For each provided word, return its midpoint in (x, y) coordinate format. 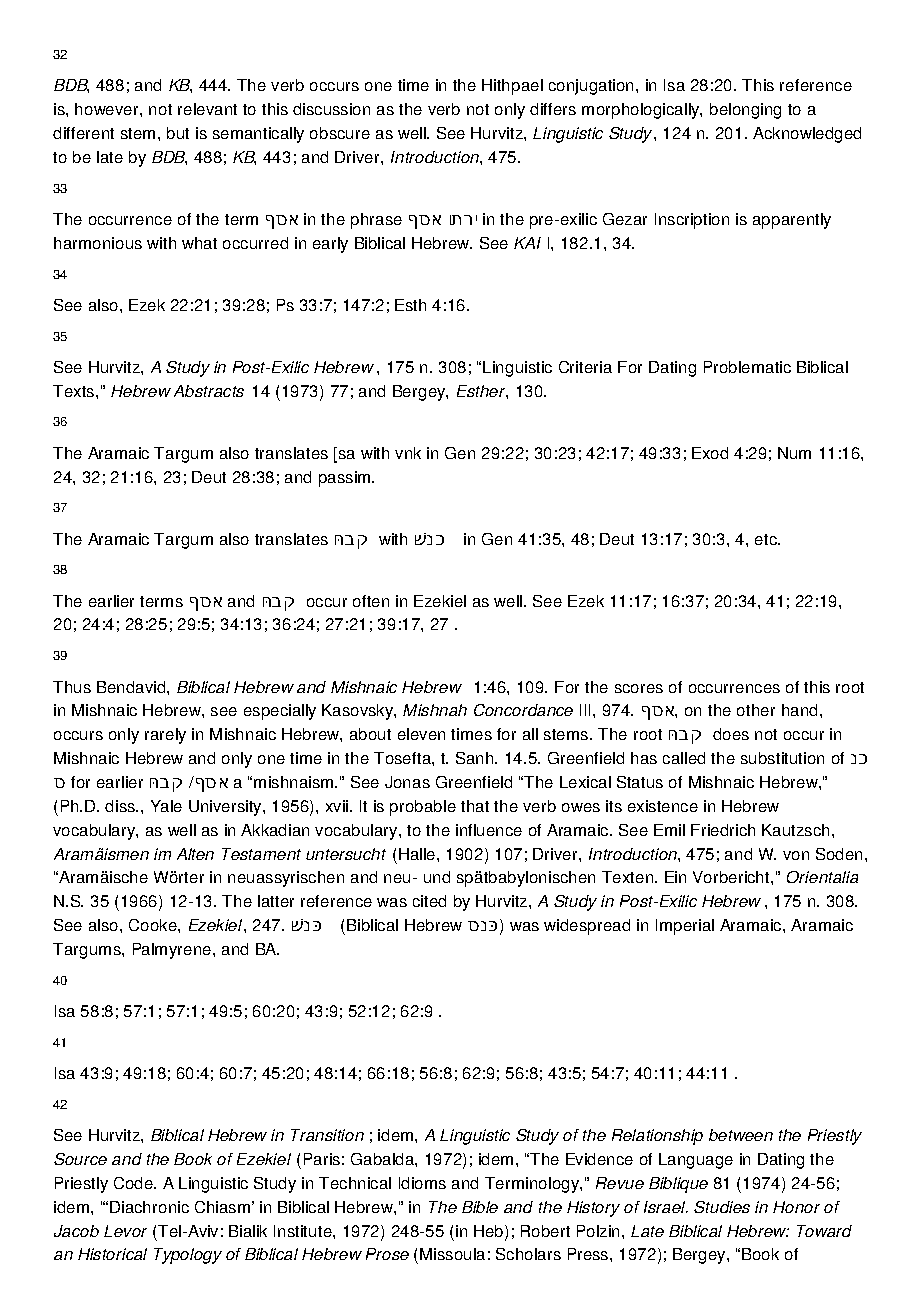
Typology (188, 1256)
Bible (480, 1207)
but (178, 133)
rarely (165, 736)
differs (553, 109)
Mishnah (435, 710)
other (756, 710)
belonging (745, 111)
